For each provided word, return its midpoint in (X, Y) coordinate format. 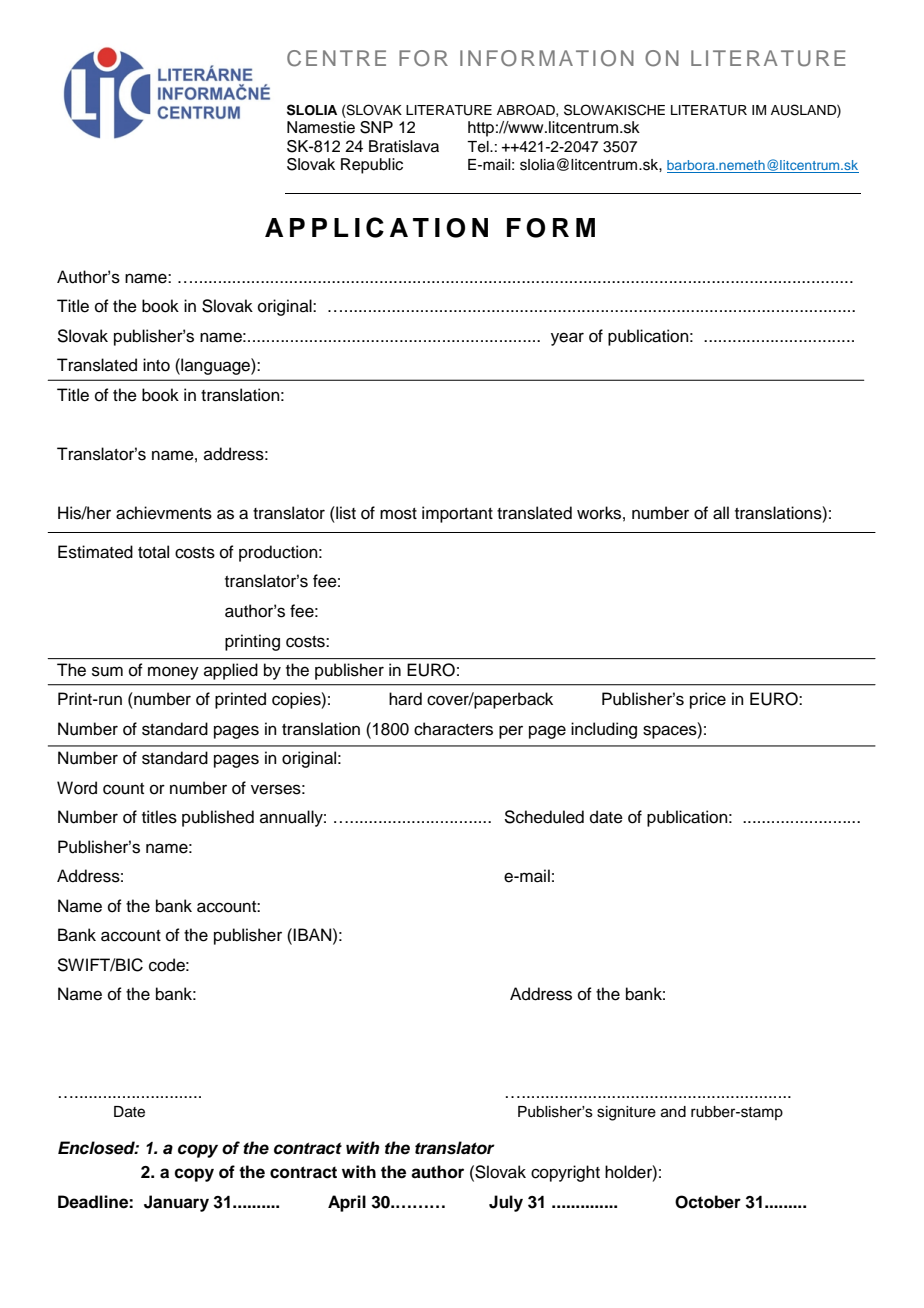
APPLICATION (376, 227)
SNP (376, 127)
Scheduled (544, 817)
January (176, 1203)
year (567, 339)
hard (405, 699)
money (173, 673)
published (218, 818)
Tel (479, 147)
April (347, 1203)
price (708, 700)
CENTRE (336, 58)
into (156, 365)
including (604, 730)
